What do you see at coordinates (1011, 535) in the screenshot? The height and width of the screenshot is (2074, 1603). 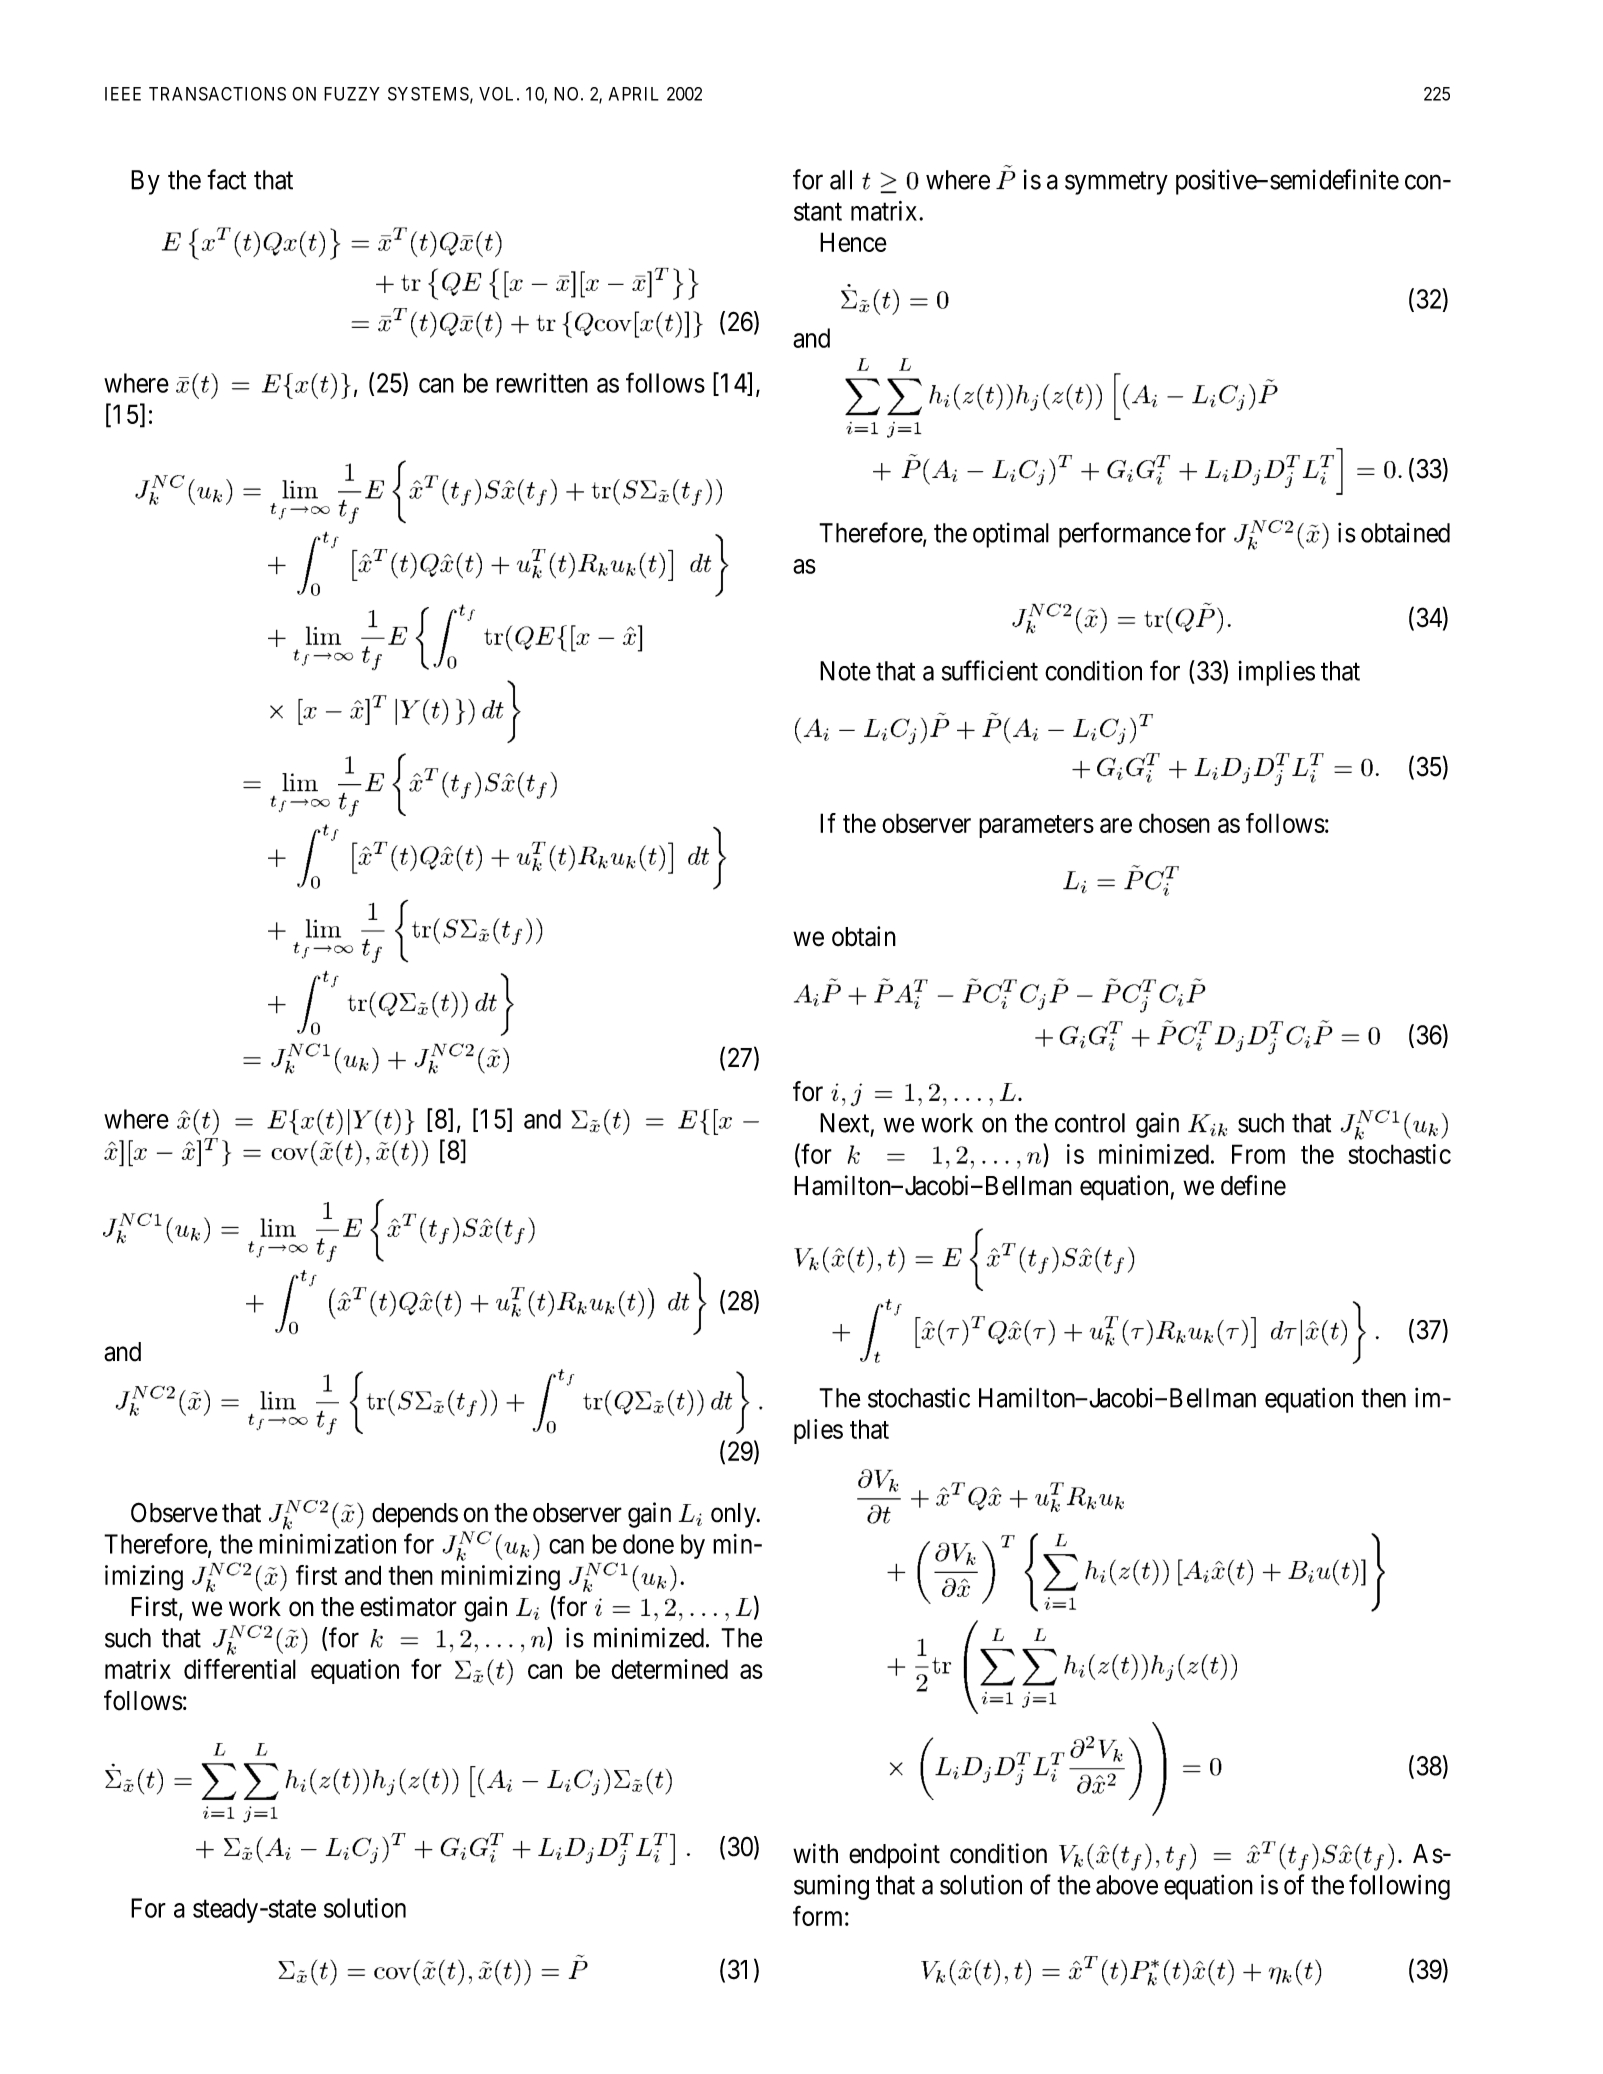 I see `optimal` at bounding box center [1011, 535].
